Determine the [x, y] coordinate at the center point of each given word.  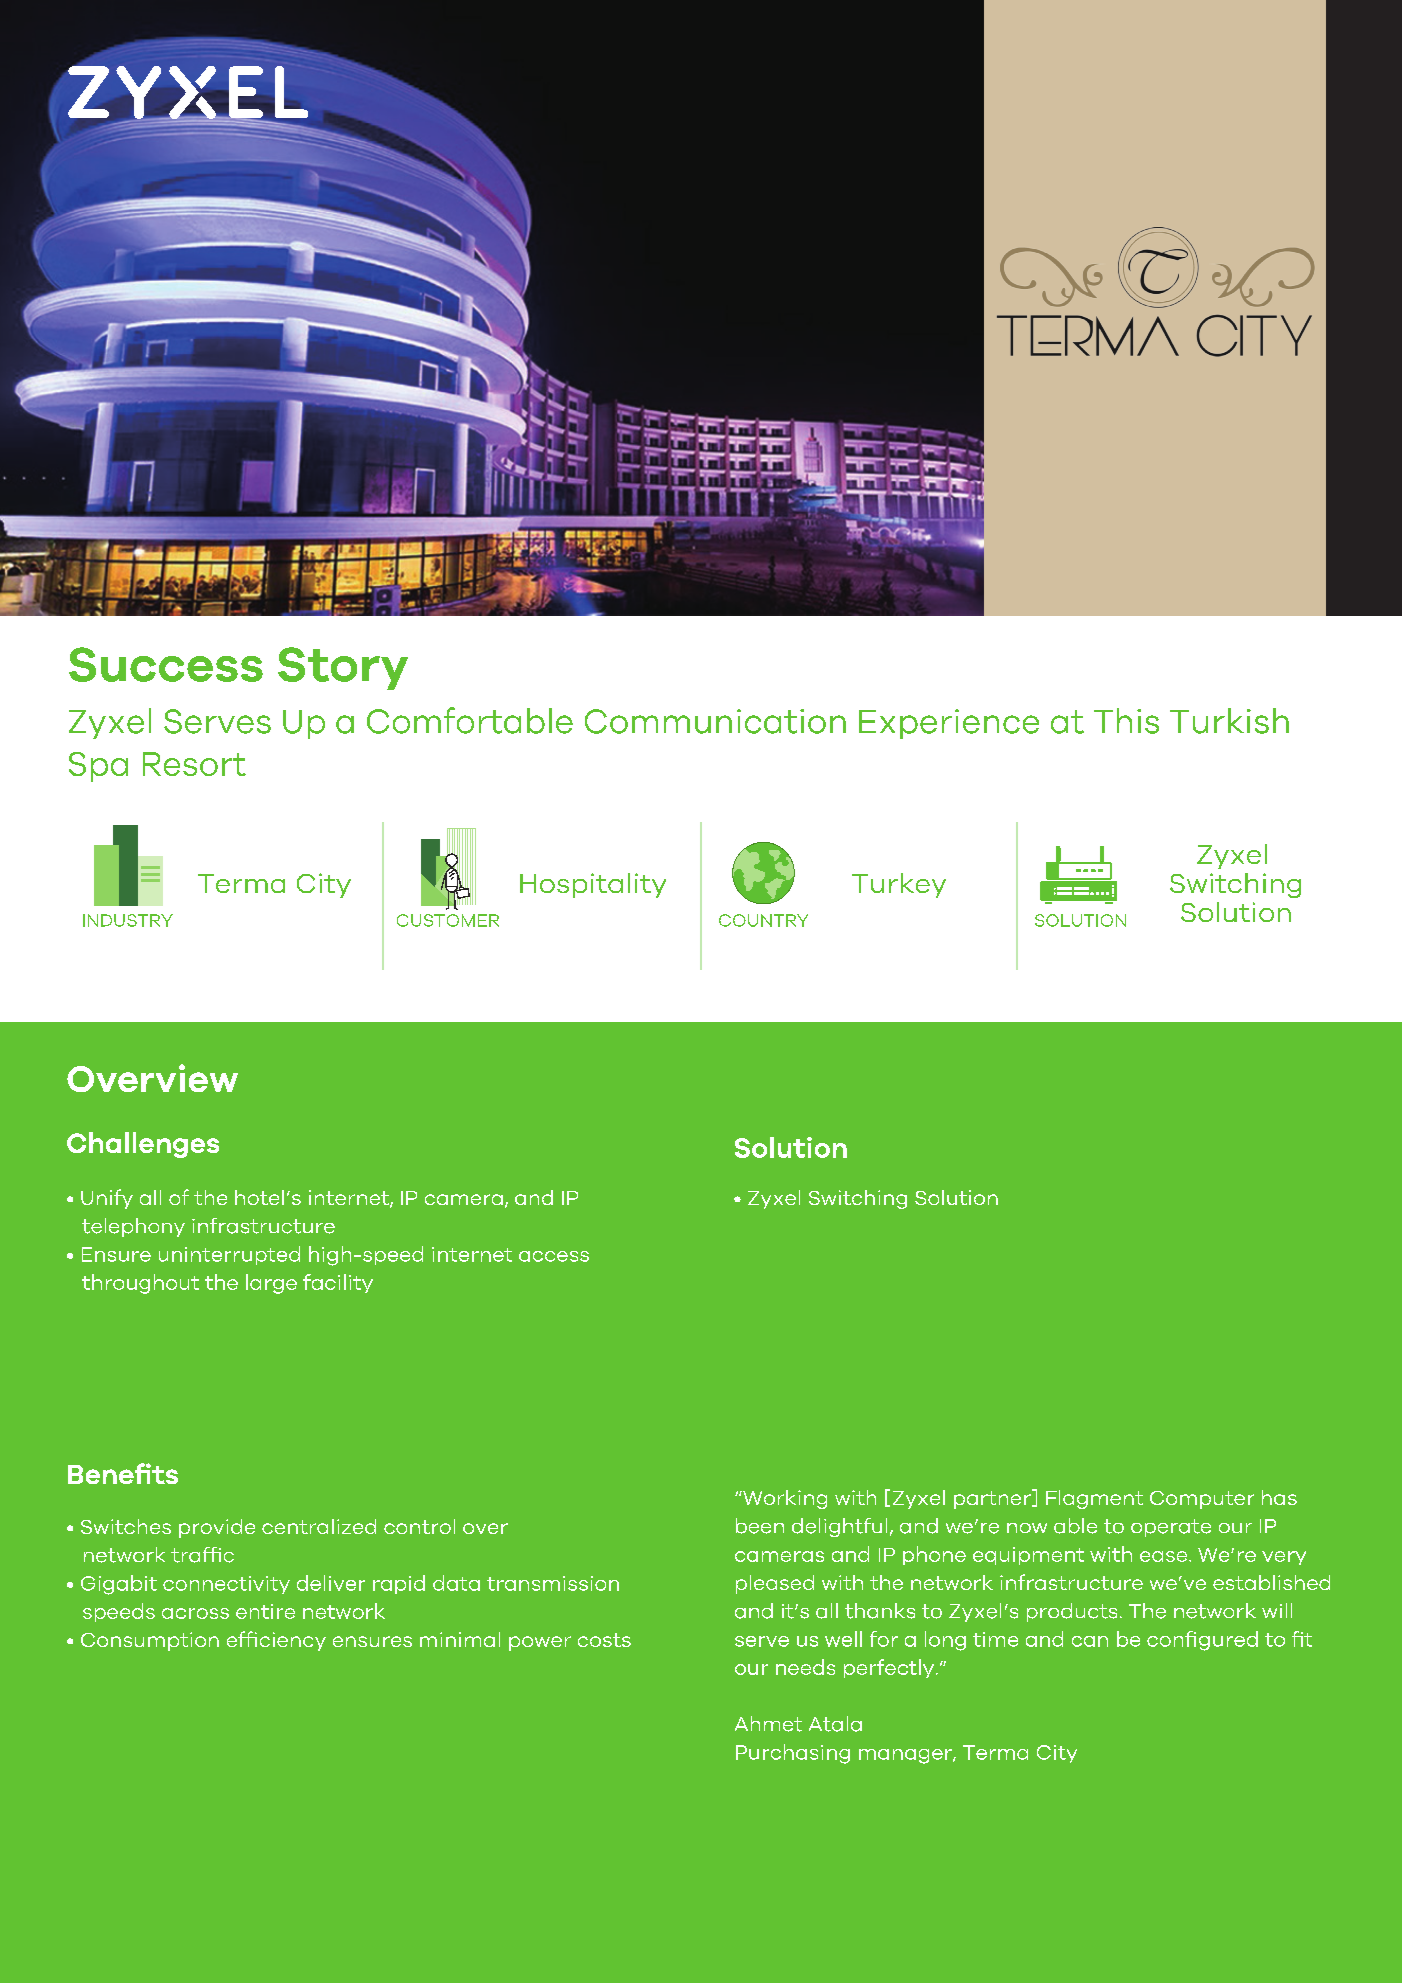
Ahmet [768, 1724]
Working [784, 1499]
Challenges [143, 1145]
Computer [1202, 1500]
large [271, 1284]
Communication [715, 721]
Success [166, 664]
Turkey [899, 885]
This [1126, 721]
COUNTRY [763, 920]
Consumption [150, 1641]
